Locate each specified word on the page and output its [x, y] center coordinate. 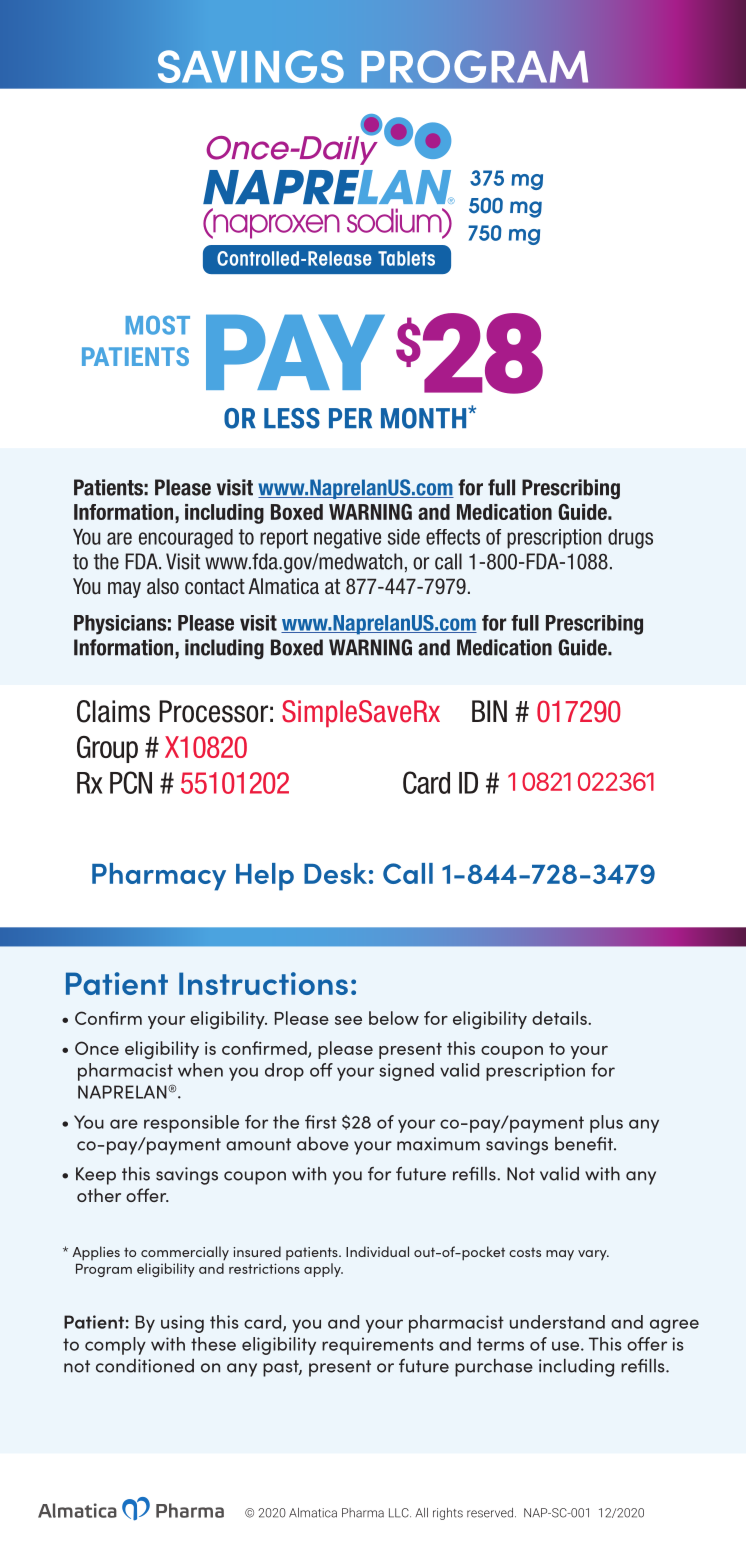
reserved [491, 1513]
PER [350, 418]
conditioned [145, 1366]
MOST [158, 325]
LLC [400, 1513]
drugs [630, 539]
